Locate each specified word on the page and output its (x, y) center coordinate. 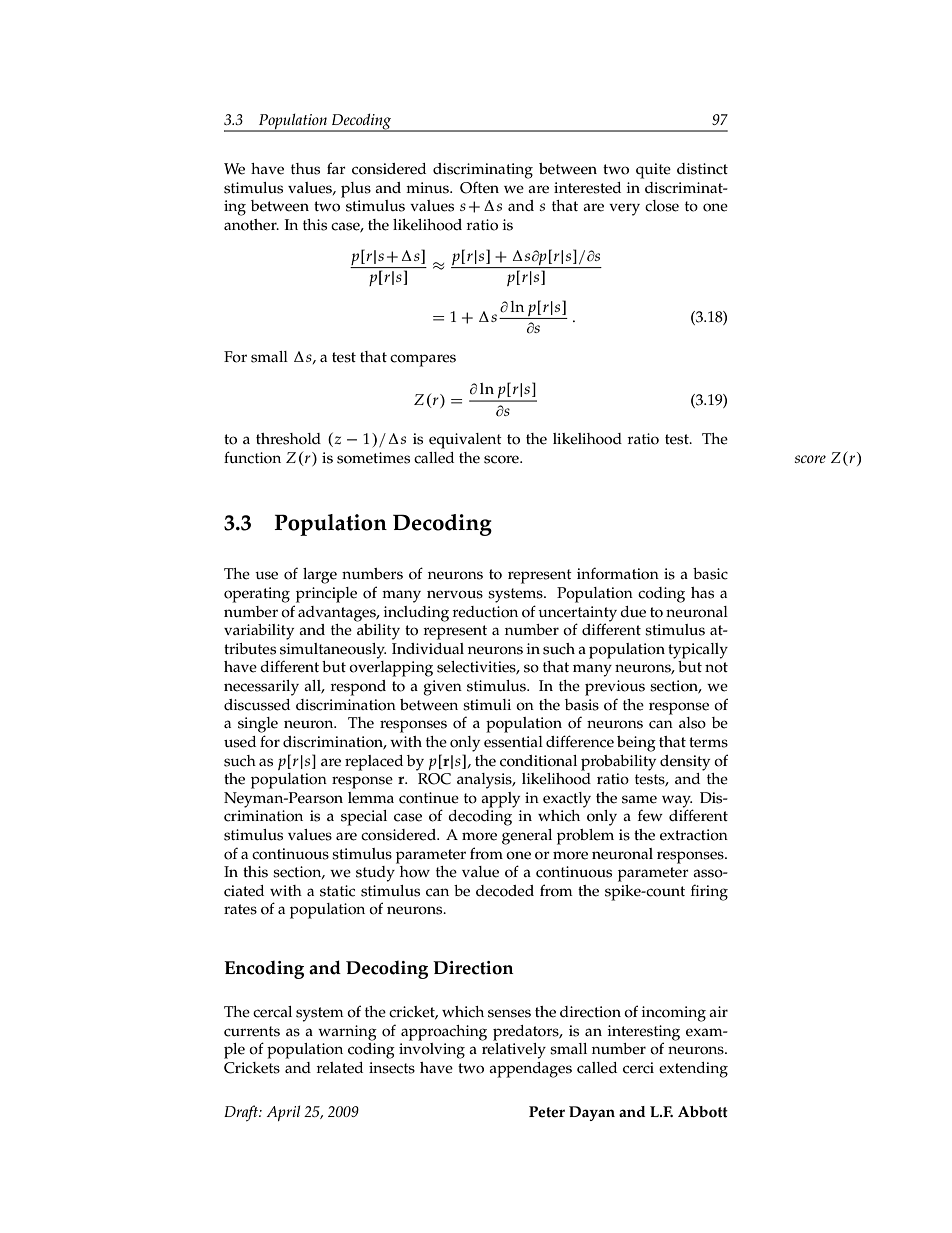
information (618, 573)
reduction (485, 612)
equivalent (465, 441)
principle (326, 595)
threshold (288, 439)
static (337, 891)
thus (305, 169)
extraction (694, 835)
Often (479, 187)
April (284, 1113)
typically (698, 651)
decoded (505, 891)
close (662, 206)
